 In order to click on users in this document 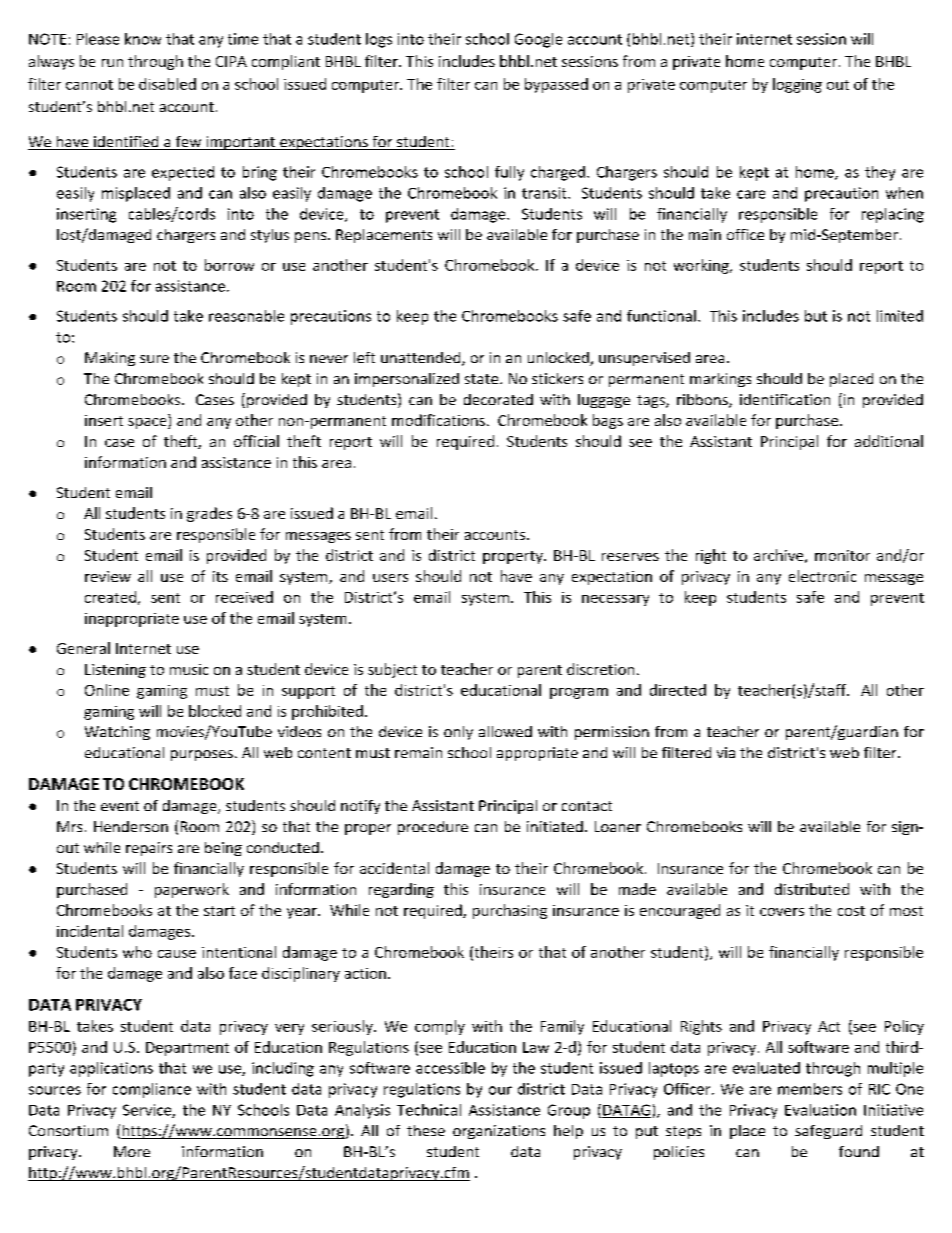, I will do `click(390, 578)`.
